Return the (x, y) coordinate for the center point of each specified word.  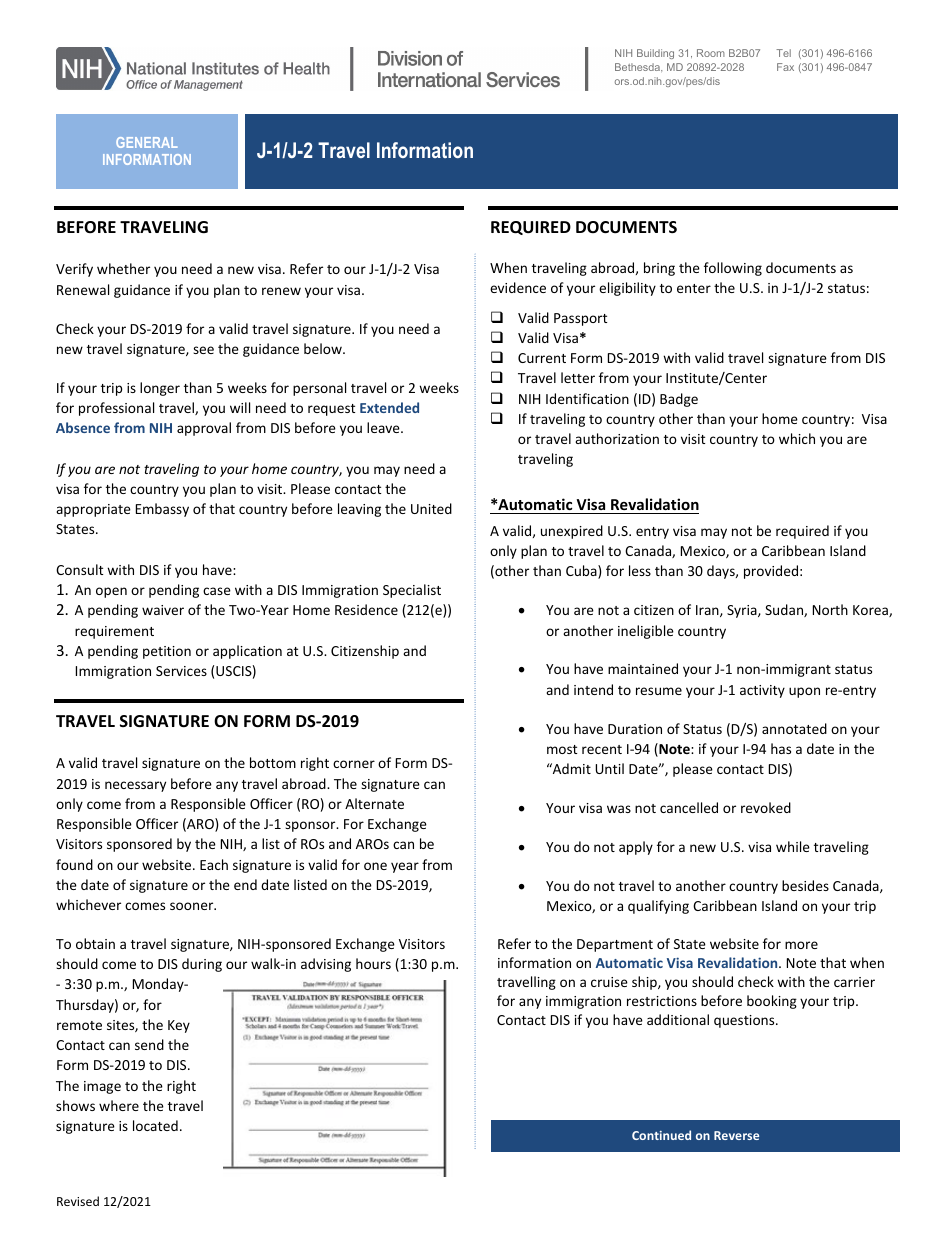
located (155, 1125)
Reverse (736, 1135)
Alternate (374, 803)
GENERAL (146, 142)
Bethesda (638, 67)
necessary (135, 786)
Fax (785, 67)
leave (384, 427)
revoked (766, 807)
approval (204, 429)
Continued (661, 1135)
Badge (679, 400)
